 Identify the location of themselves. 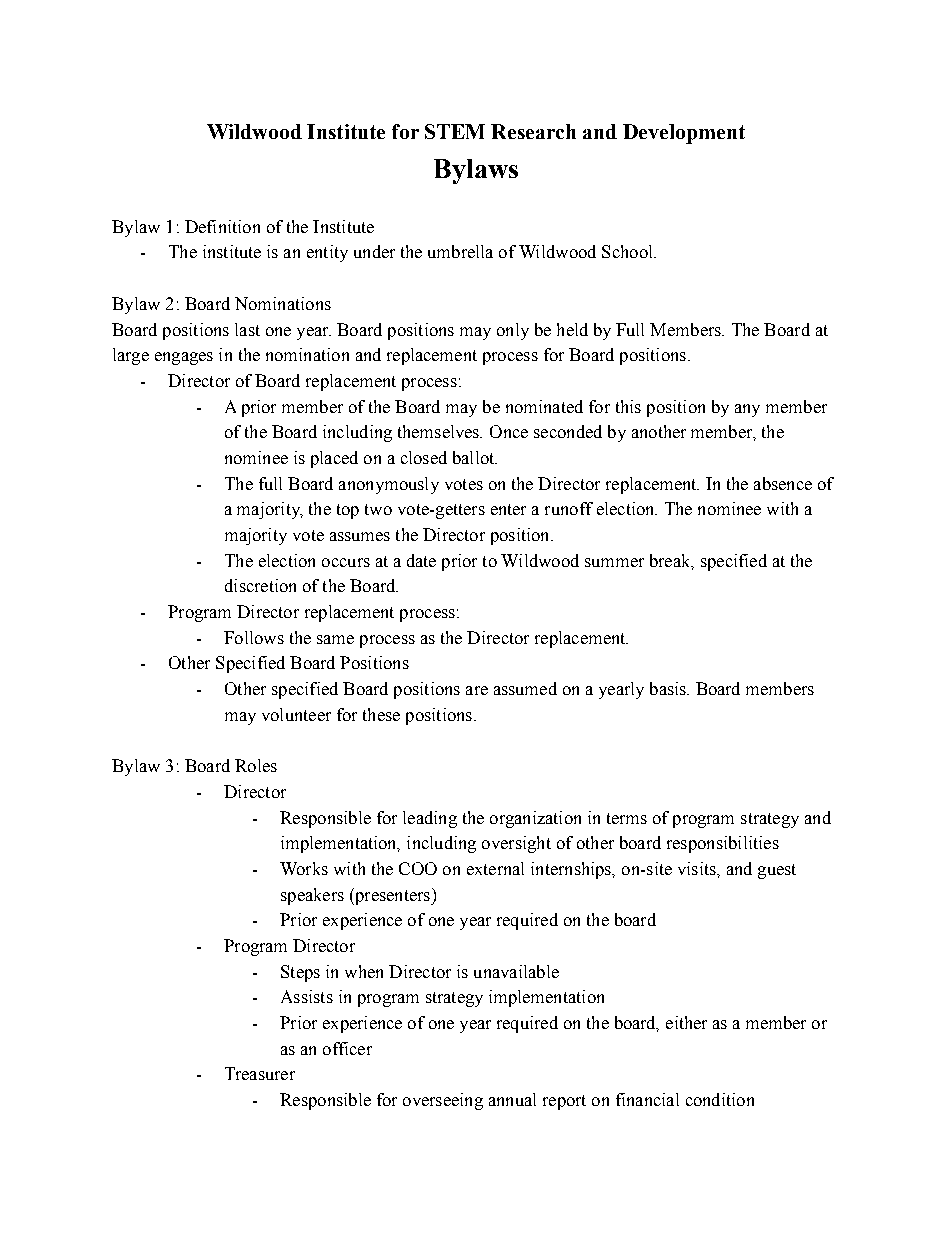
(440, 431).
